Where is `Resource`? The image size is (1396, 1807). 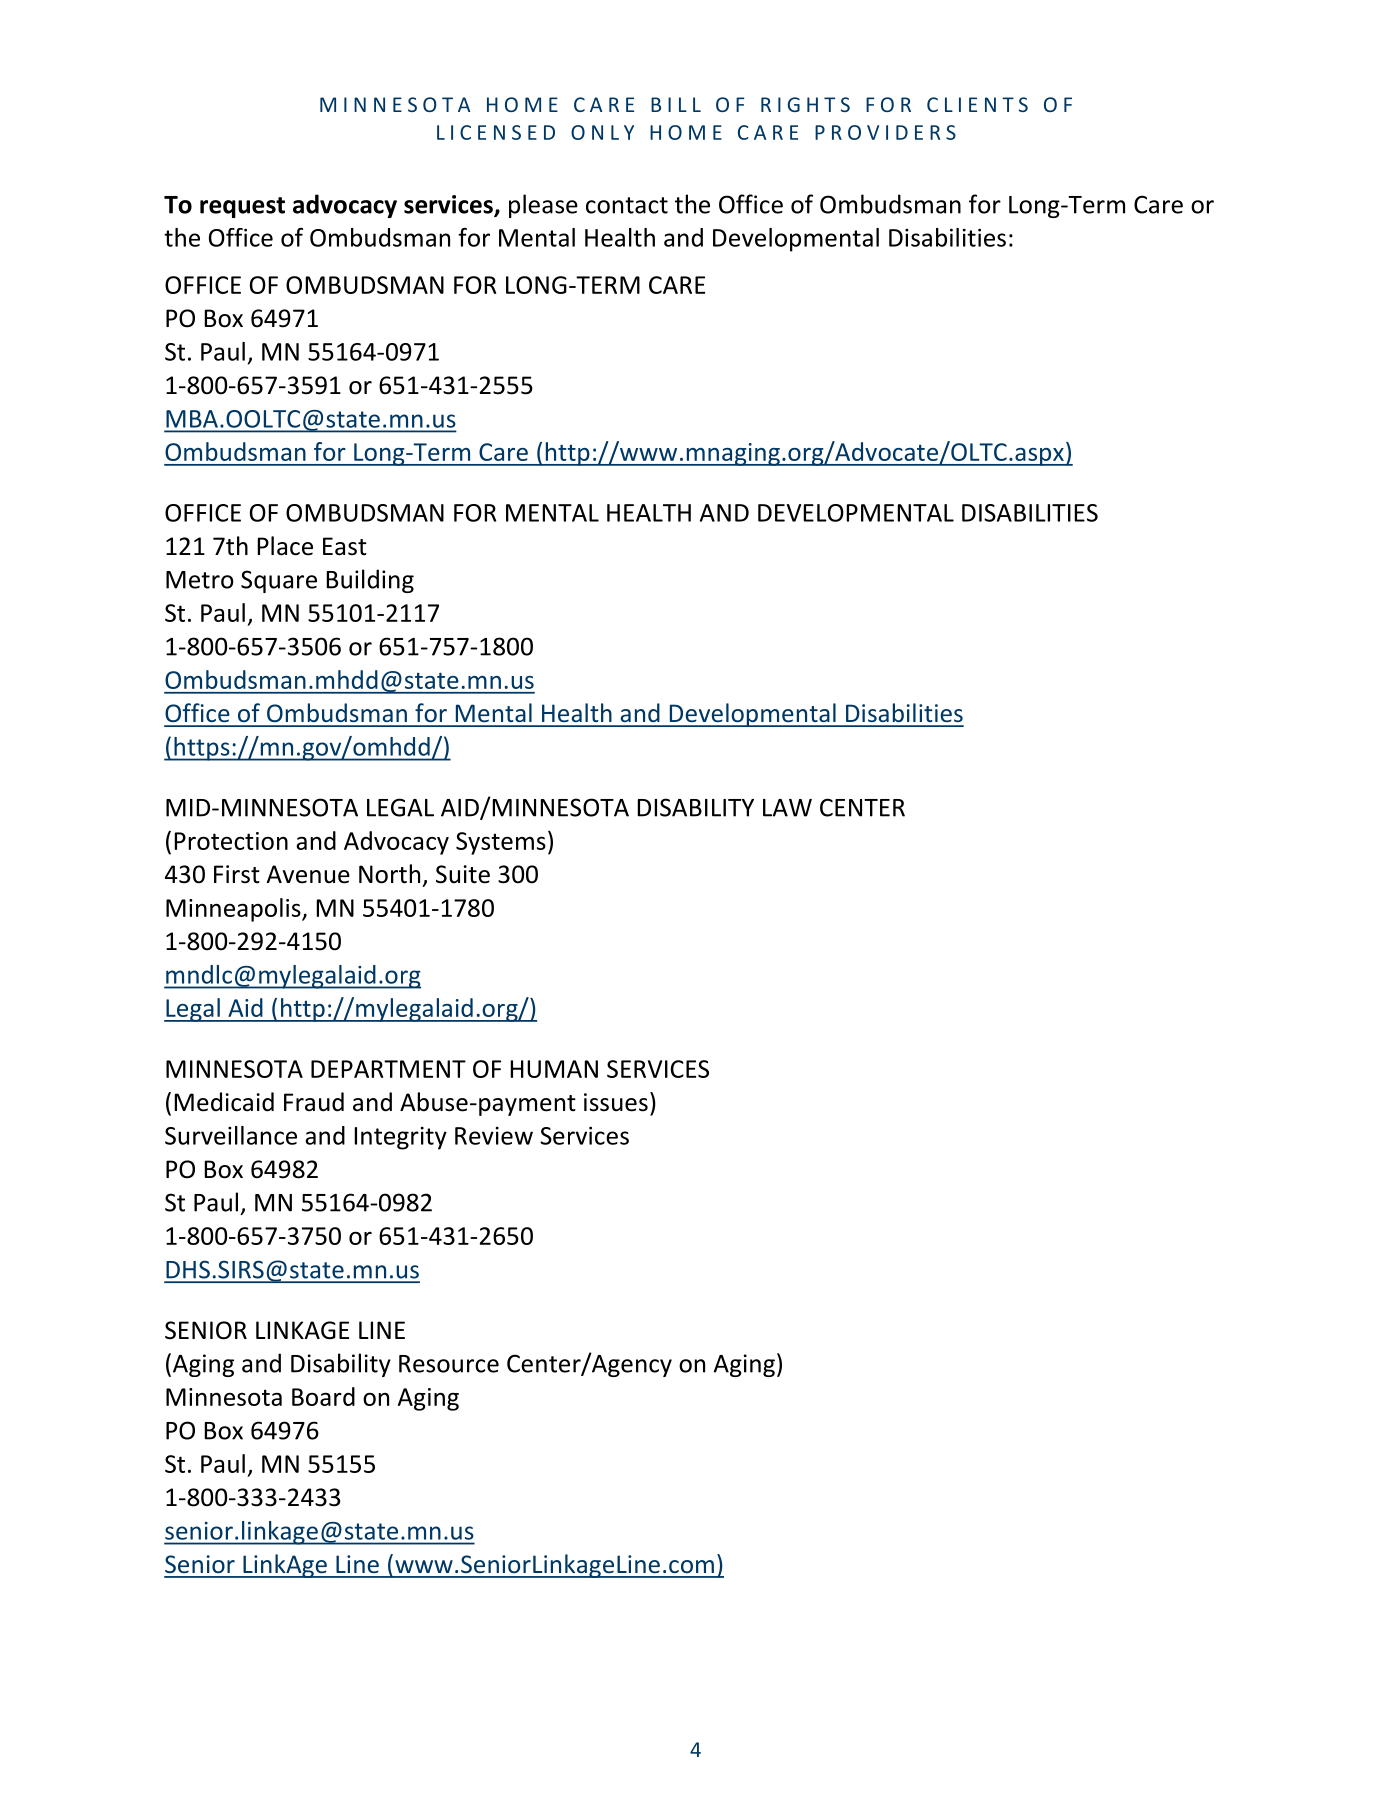
Resource is located at coordinates (449, 1364).
